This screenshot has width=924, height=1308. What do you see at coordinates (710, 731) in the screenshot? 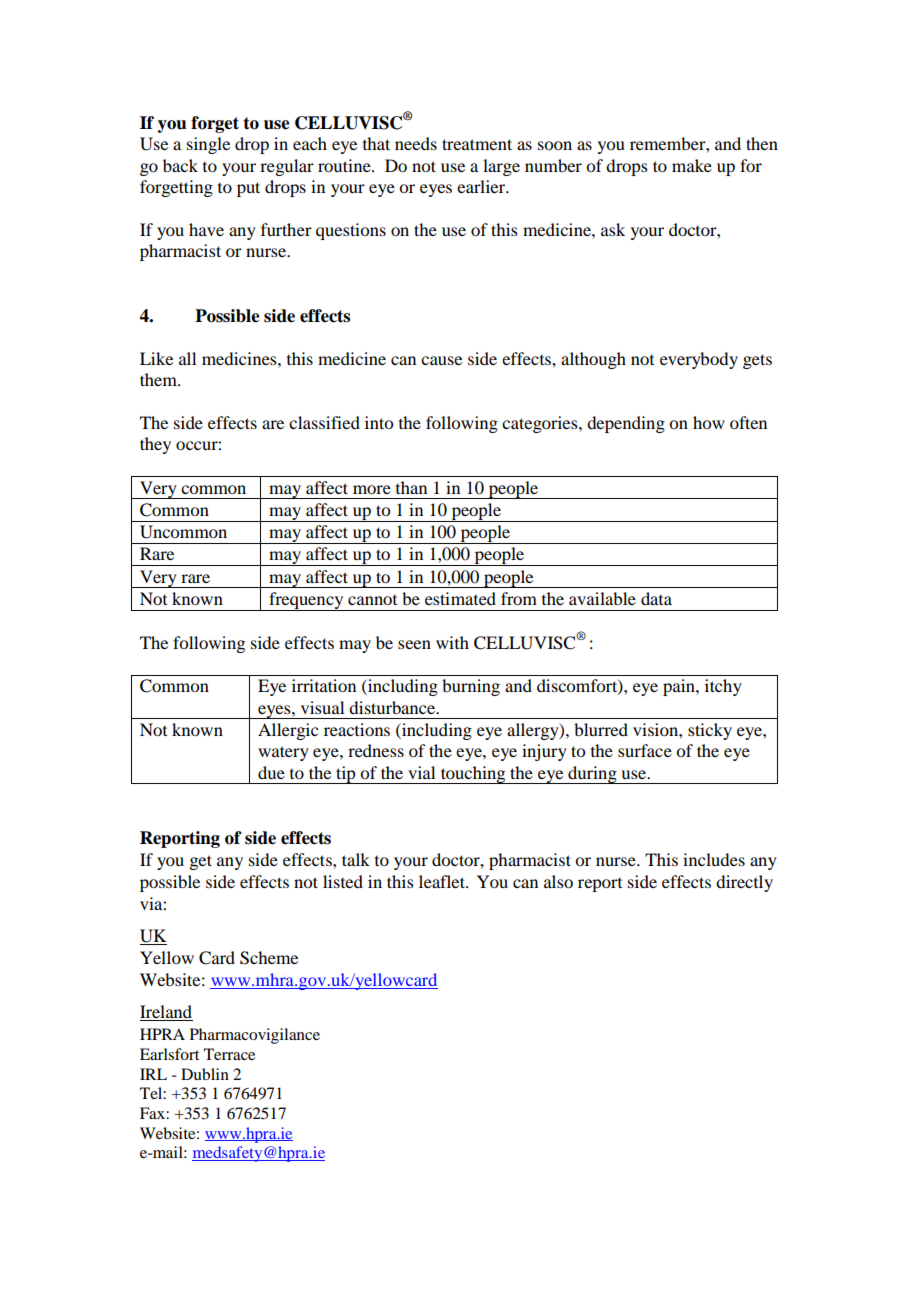
I see `sticky` at bounding box center [710, 731].
